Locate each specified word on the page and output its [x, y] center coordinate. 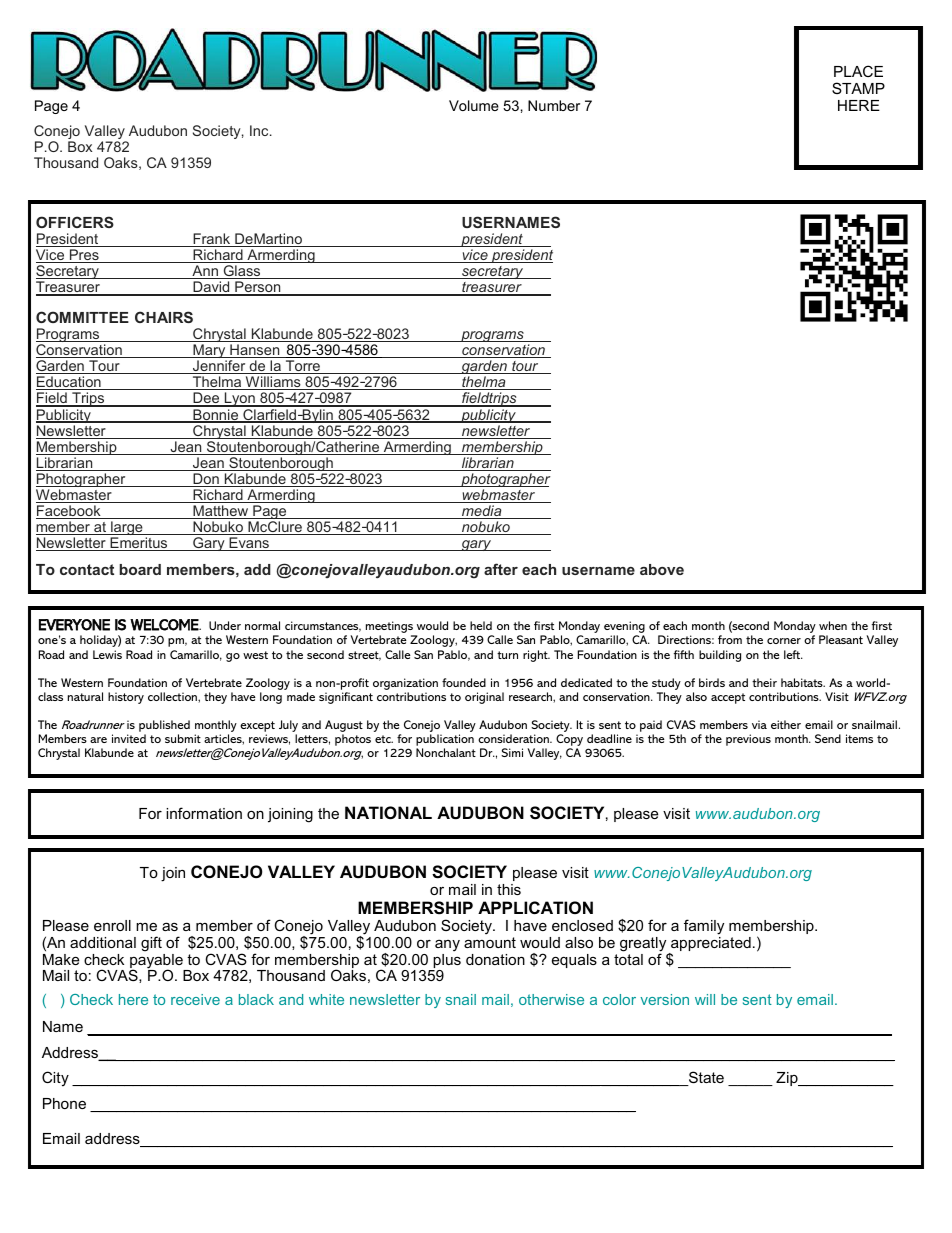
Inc [260, 130]
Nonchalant [446, 752]
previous [748, 740]
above [662, 569]
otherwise [551, 999]
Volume [474, 105]
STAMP [858, 88]
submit [183, 738]
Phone [64, 1103]
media [482, 512]
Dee [206, 399]
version [664, 999]
